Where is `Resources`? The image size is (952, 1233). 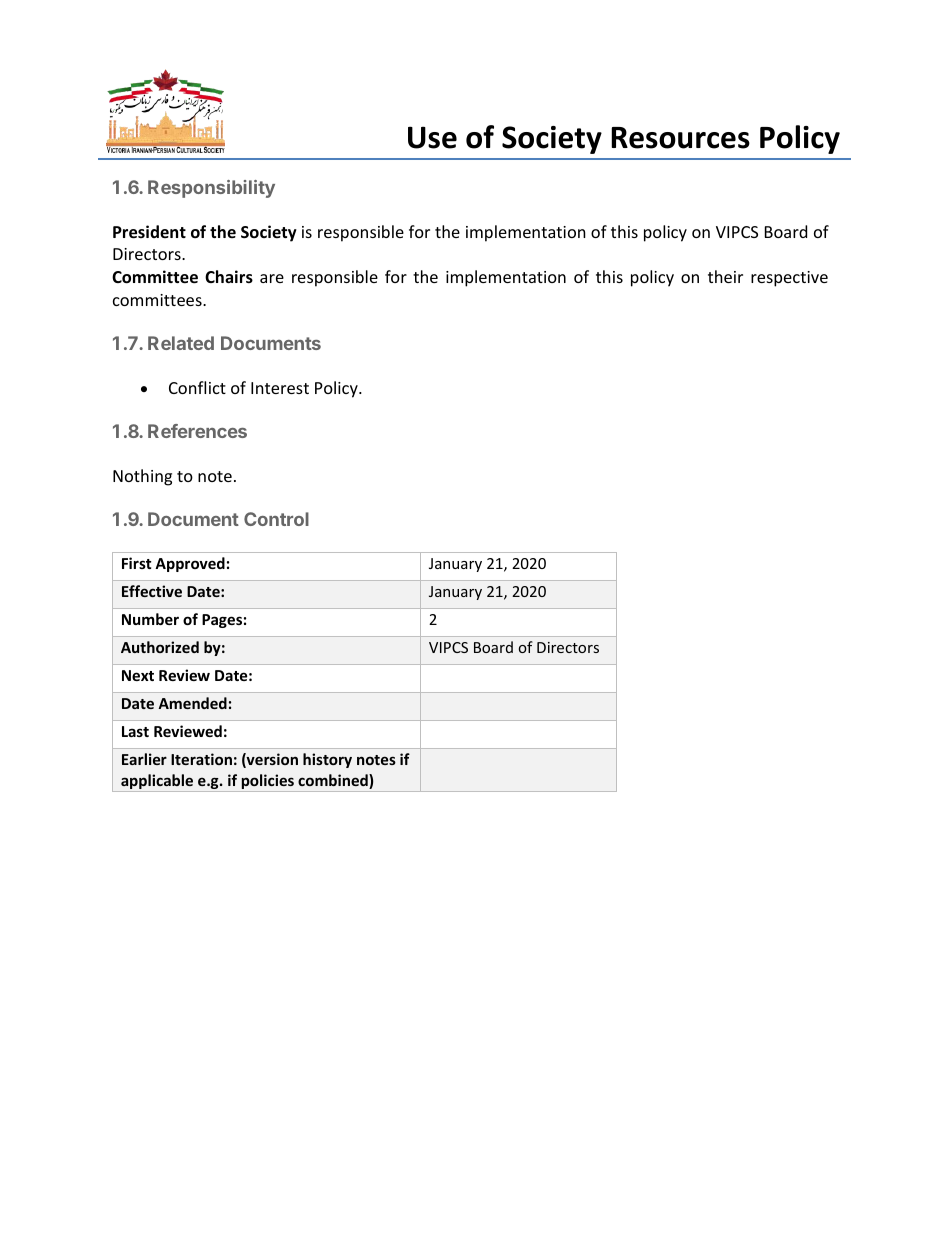 Resources is located at coordinates (680, 138).
